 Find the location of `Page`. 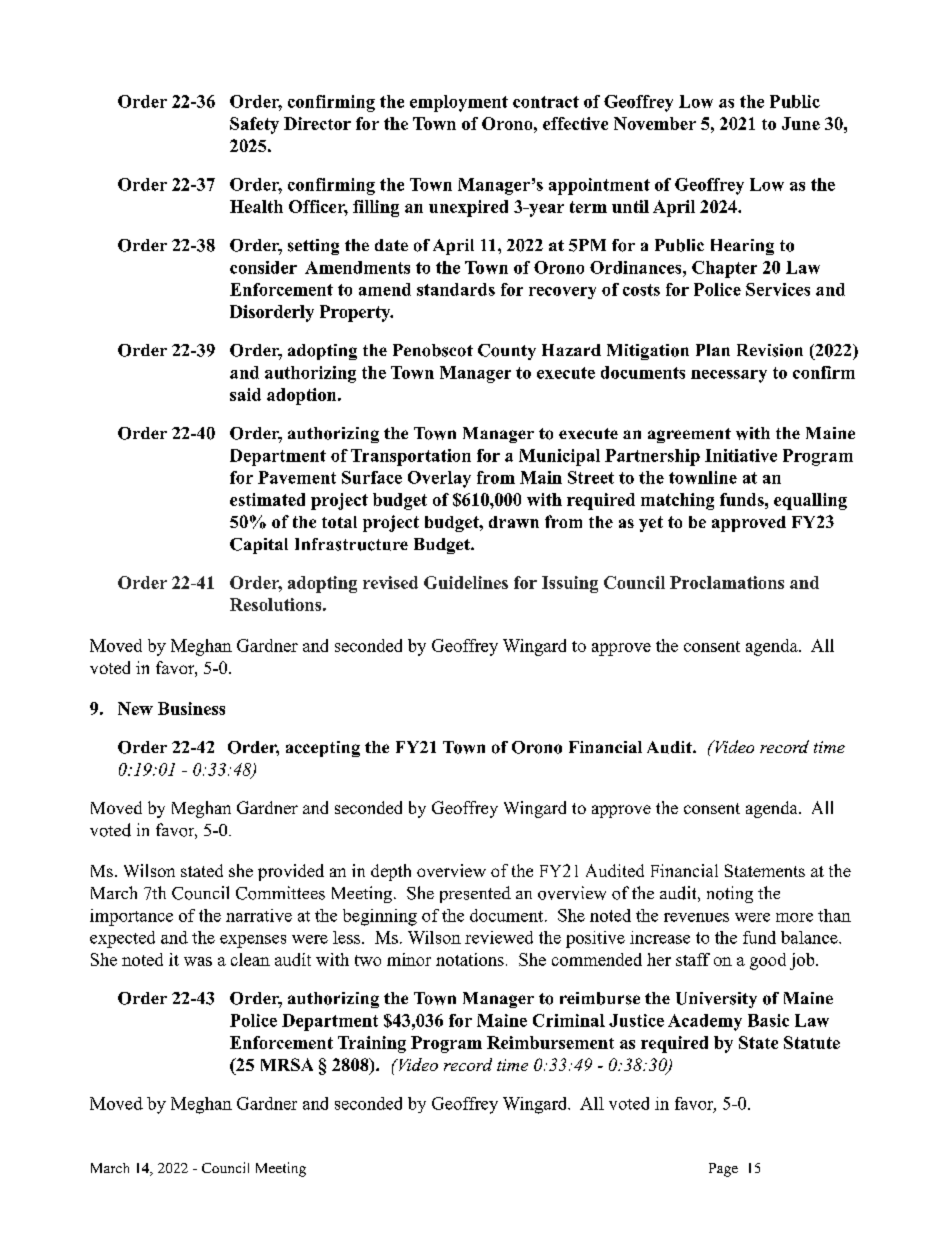

Page is located at coordinates (723, 1170).
